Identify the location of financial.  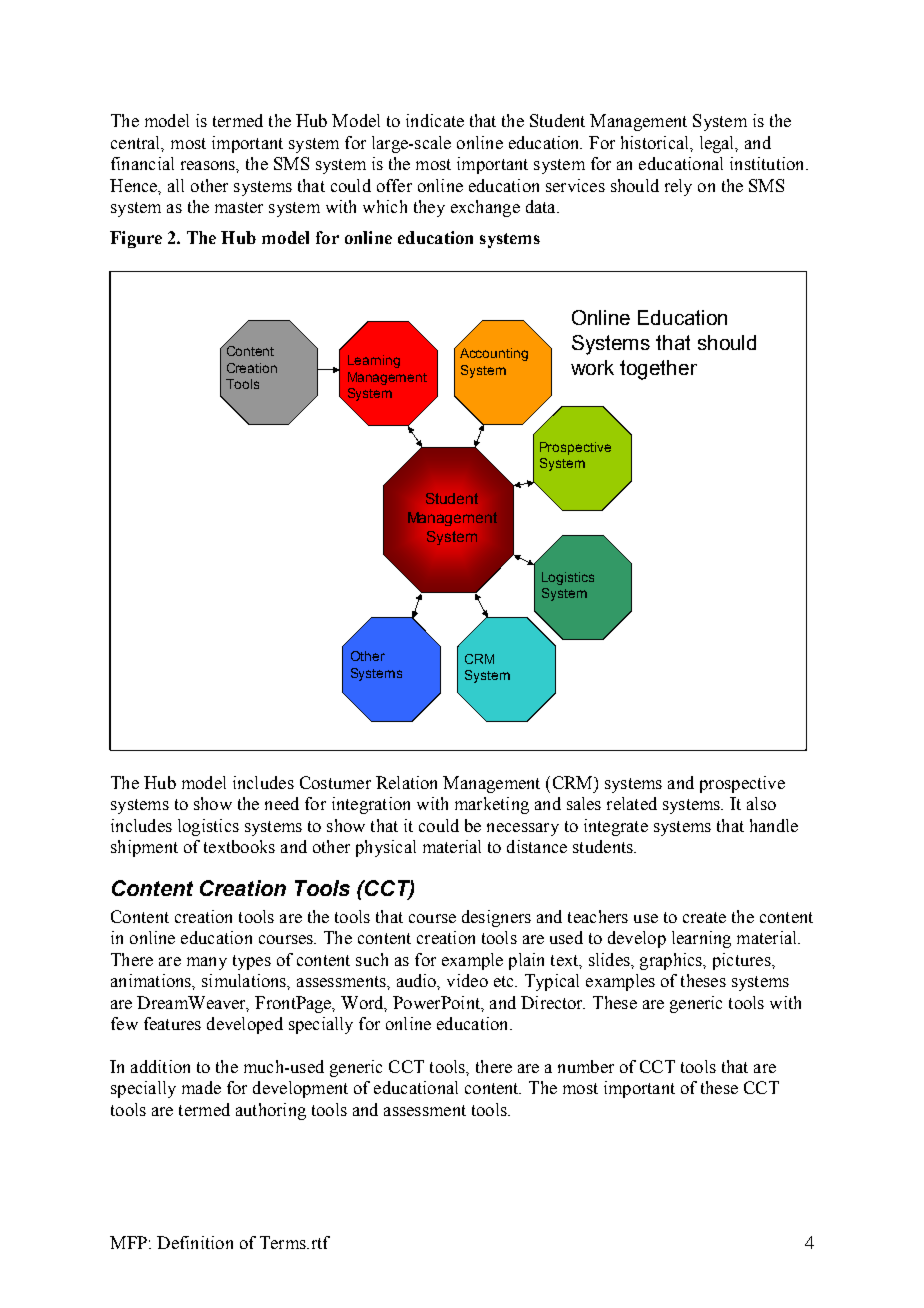
(142, 163).
